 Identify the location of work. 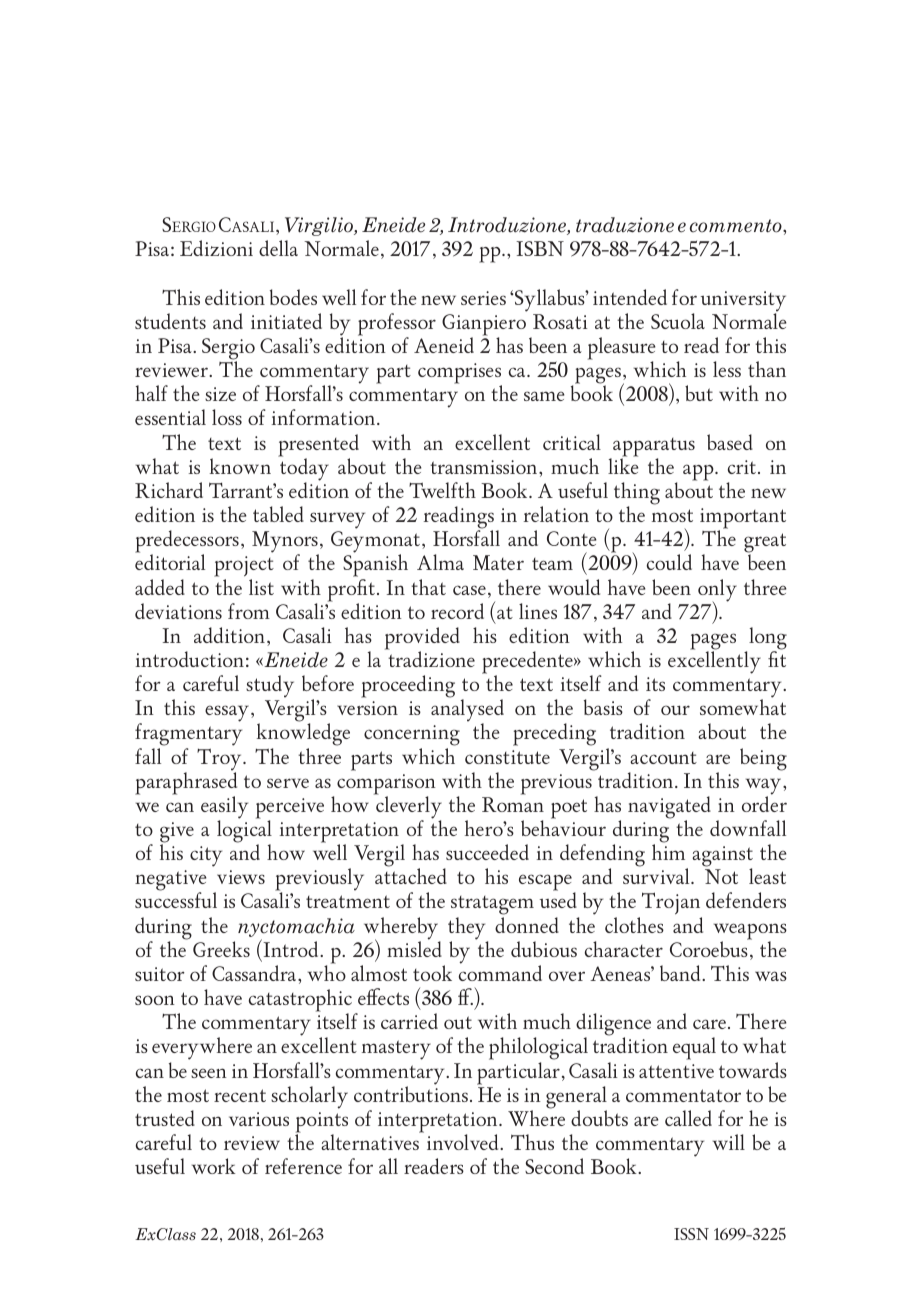
(214, 1166).
